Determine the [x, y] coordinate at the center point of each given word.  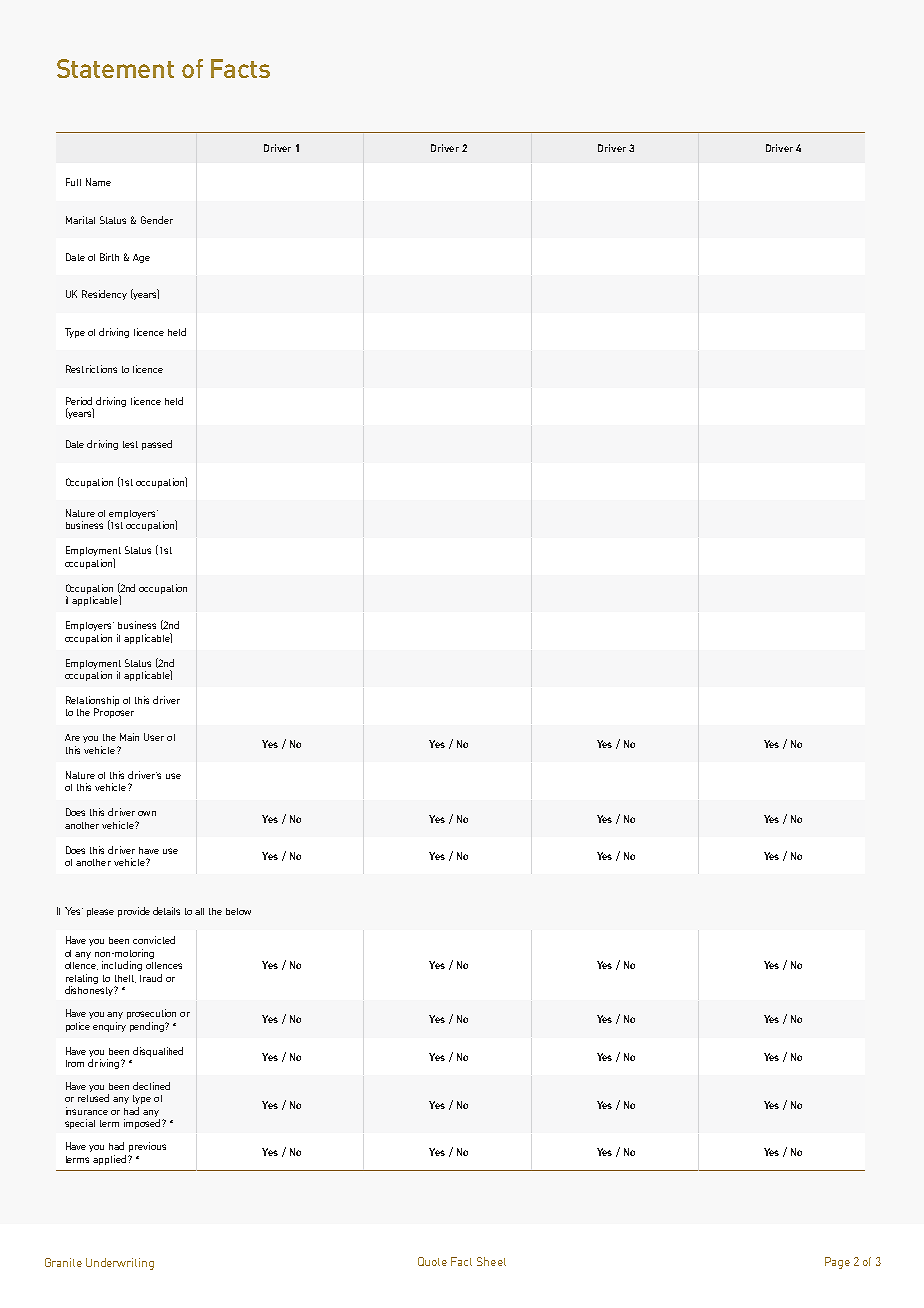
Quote [432, 1261]
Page [837, 1263]
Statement [115, 68]
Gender [157, 220]
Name [98, 182]
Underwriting [120, 1264]
